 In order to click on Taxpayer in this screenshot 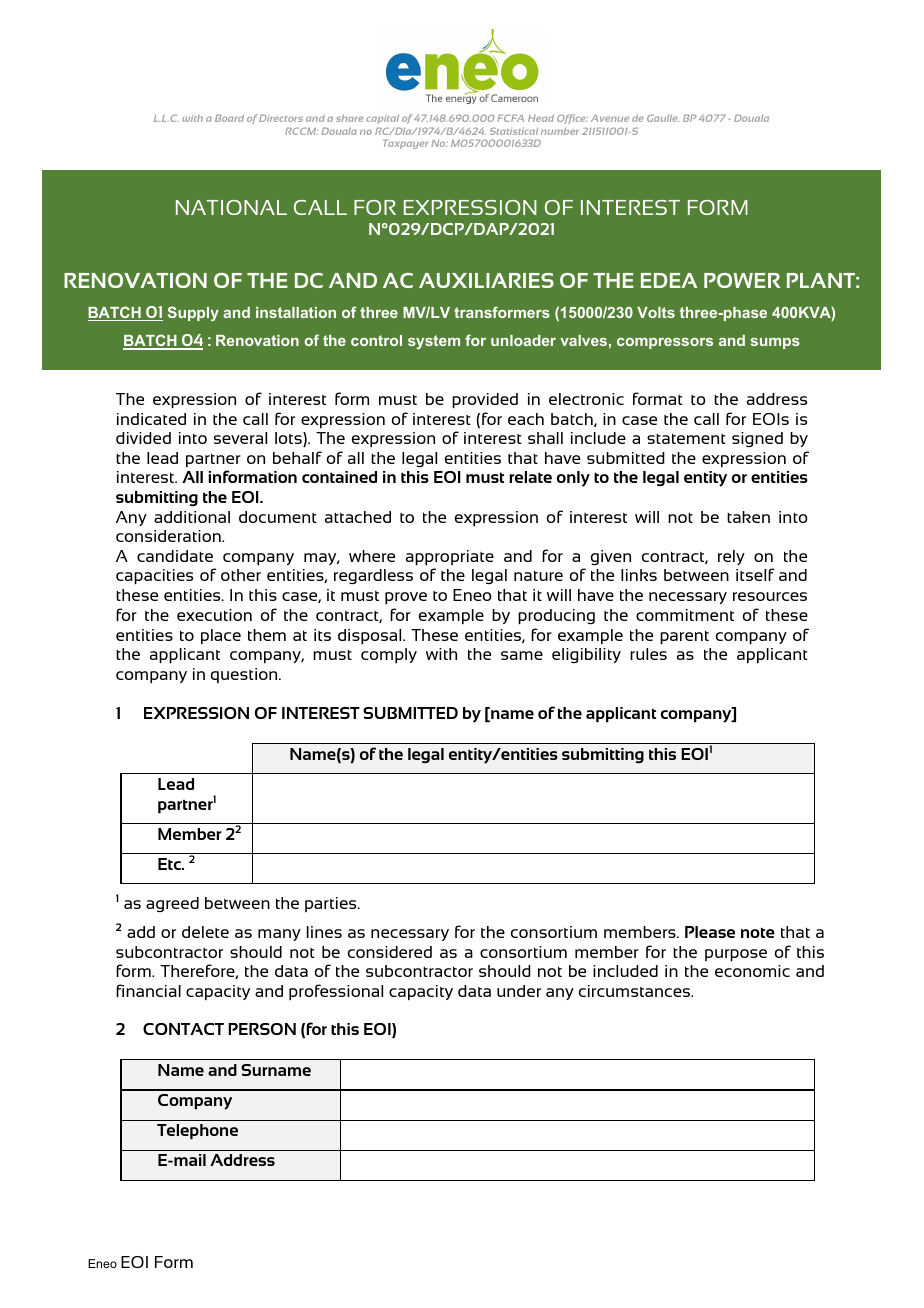, I will do `click(406, 144)`.
